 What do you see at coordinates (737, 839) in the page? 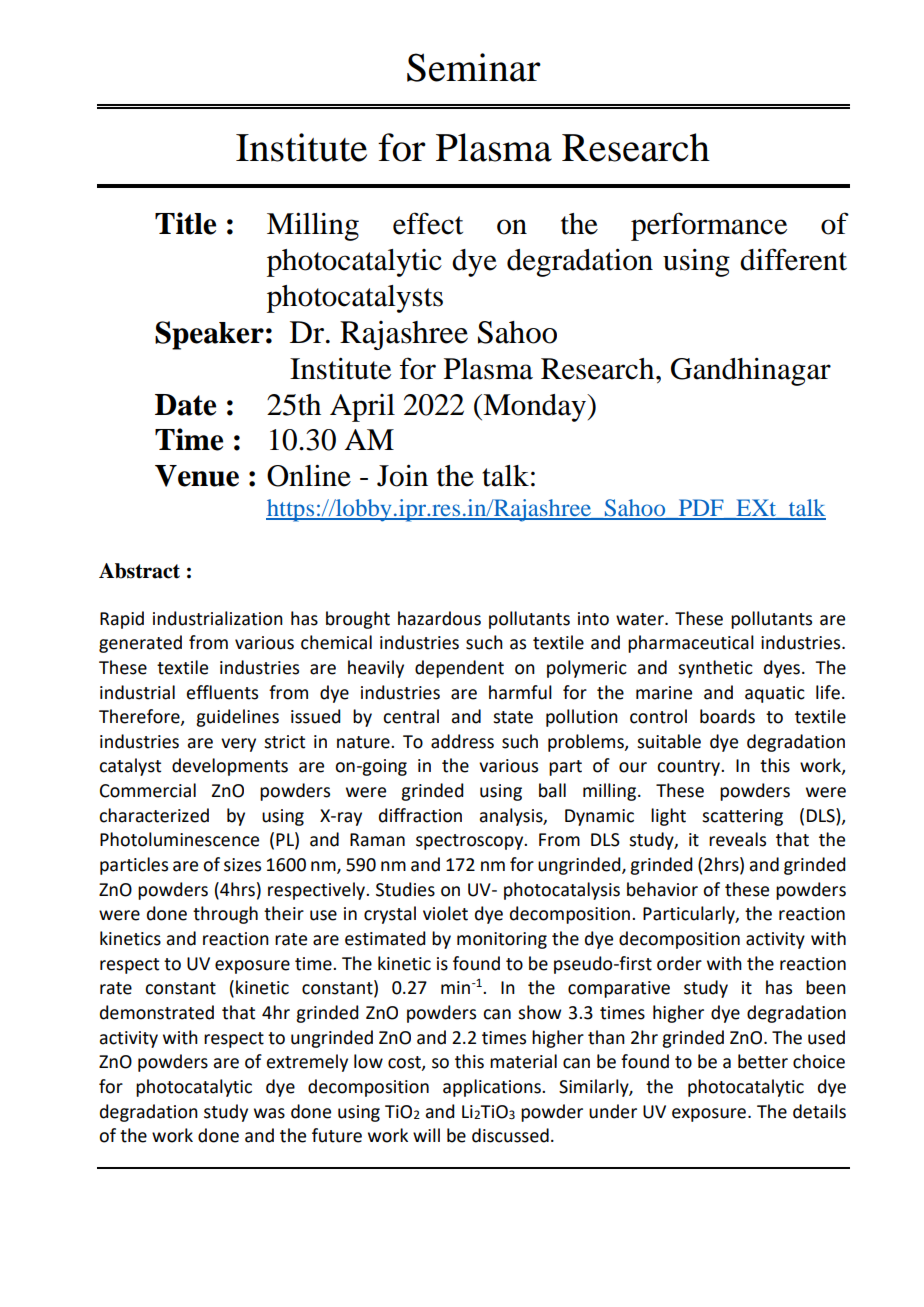
I see `reveals` at bounding box center [737, 839].
